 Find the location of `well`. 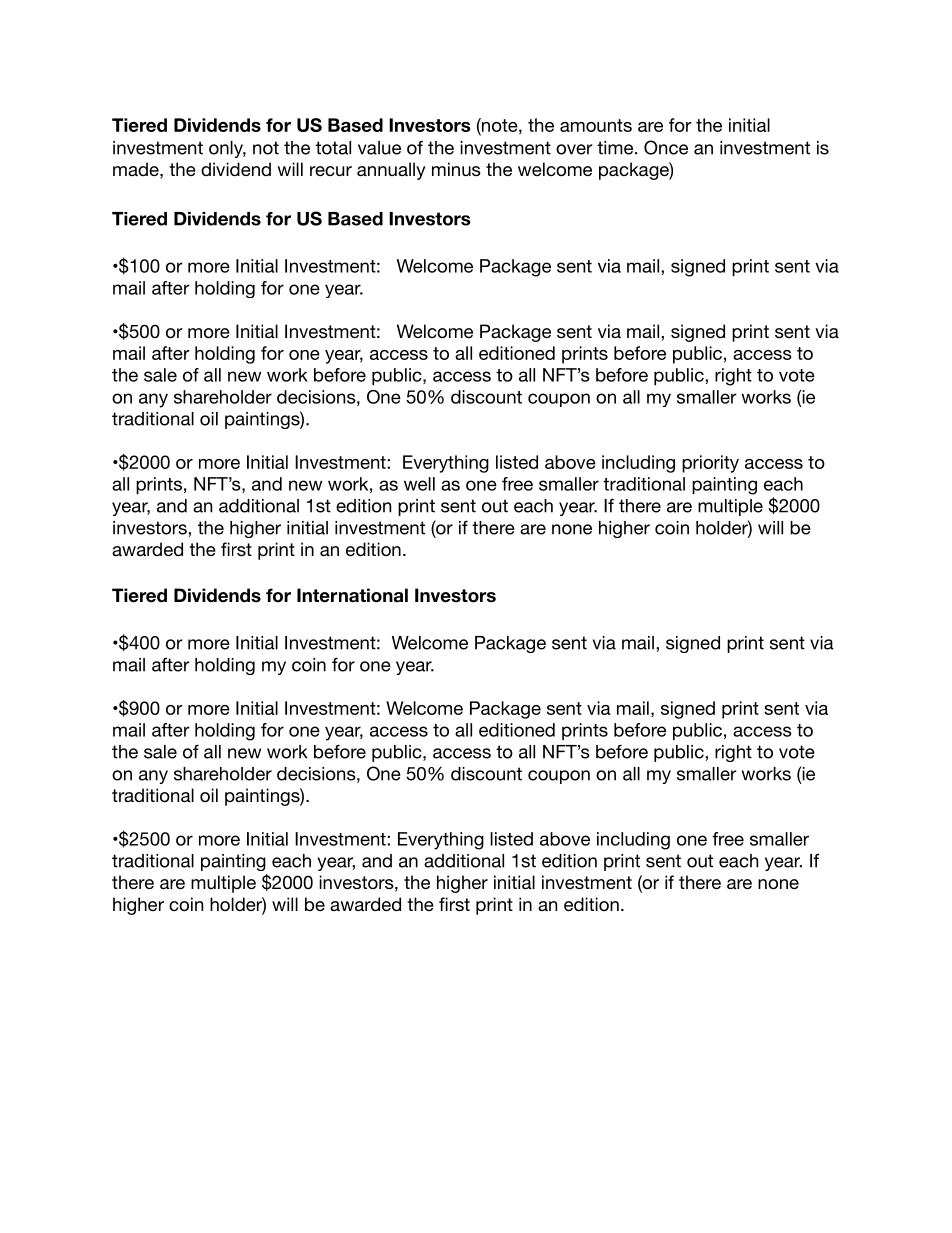

well is located at coordinates (419, 484).
